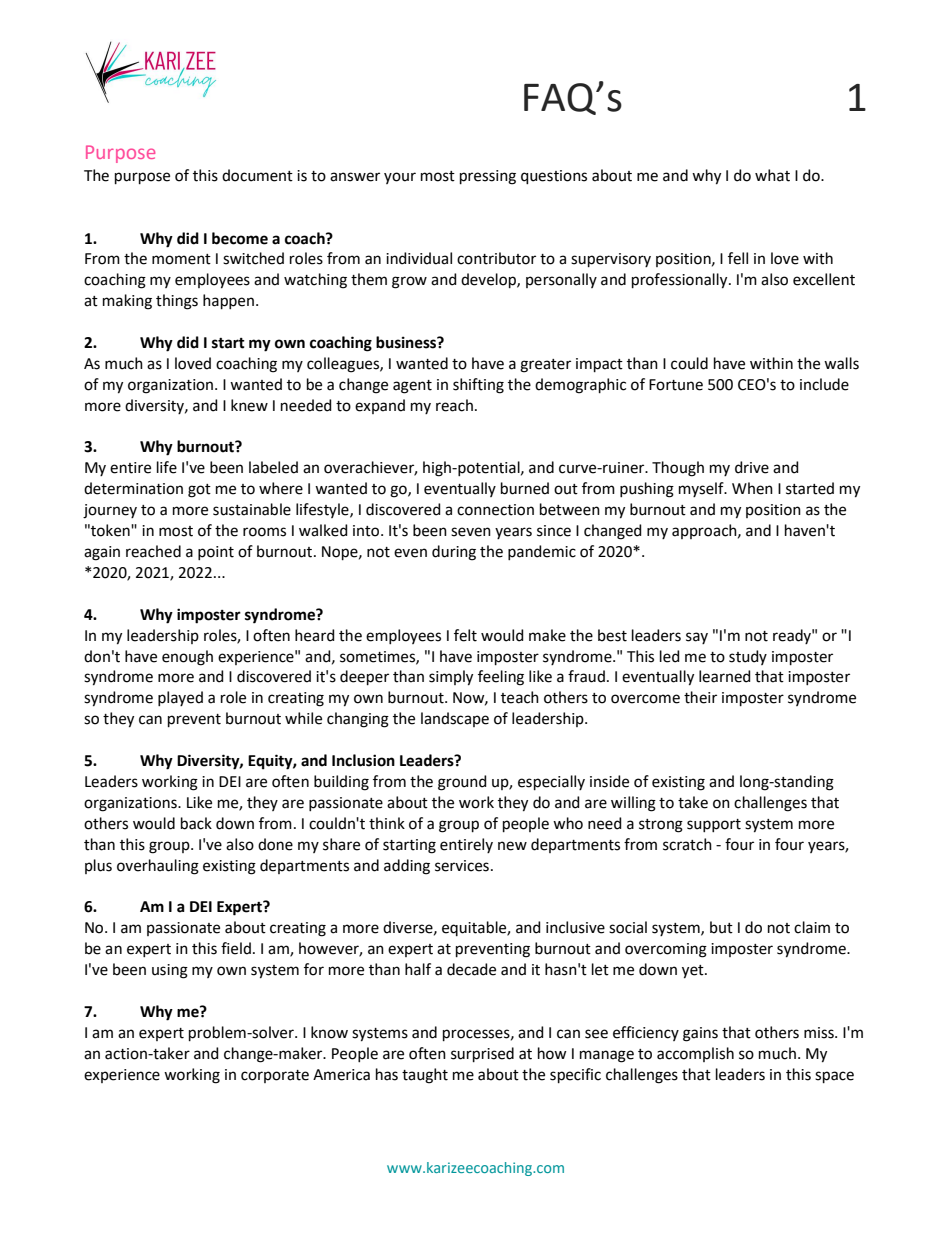  I want to click on corporate, so click(275, 1076).
